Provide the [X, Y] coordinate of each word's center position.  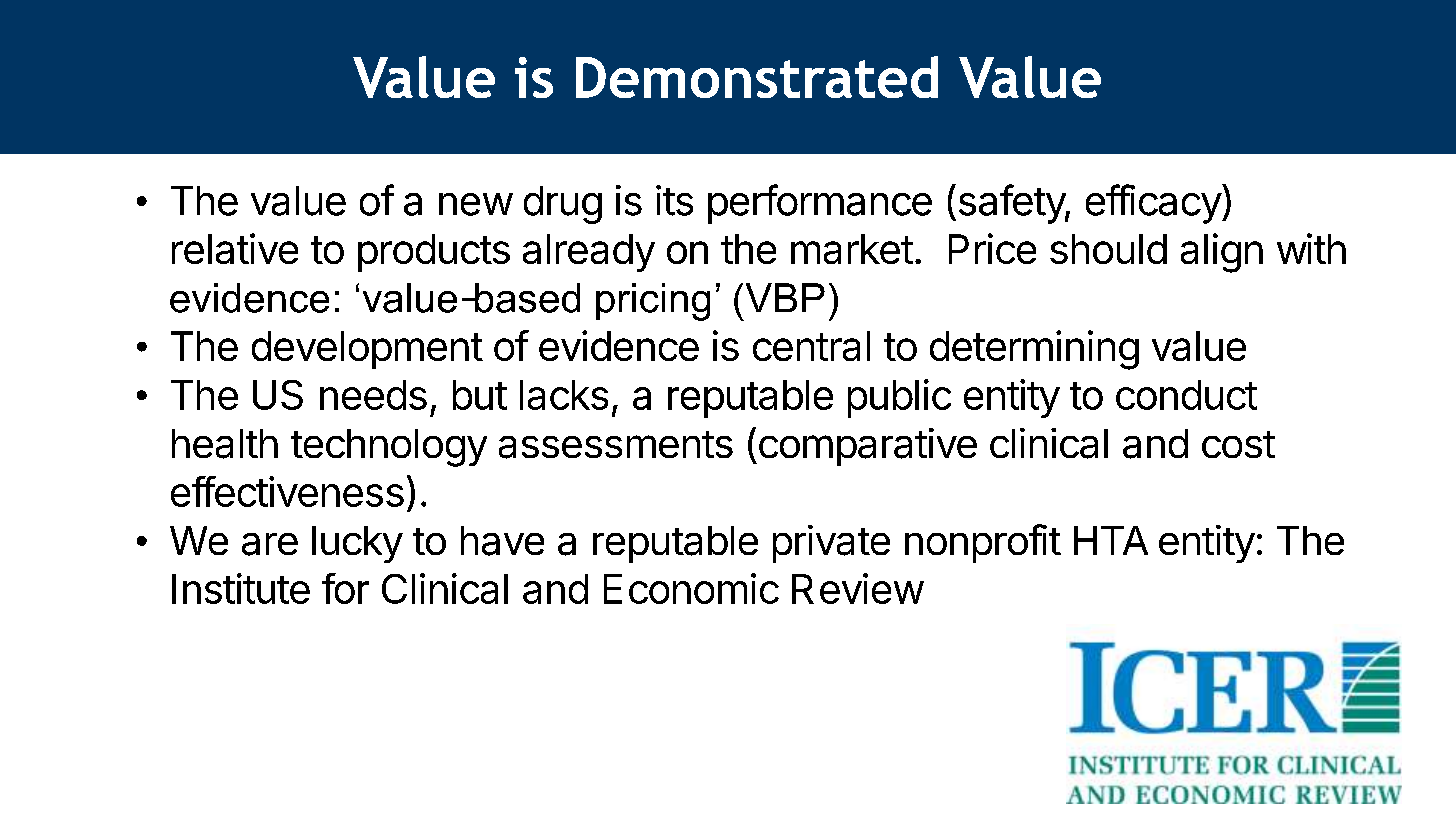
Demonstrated [757, 77]
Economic [691, 588]
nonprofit [983, 543]
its [674, 200]
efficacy [1154, 204]
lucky [357, 544]
